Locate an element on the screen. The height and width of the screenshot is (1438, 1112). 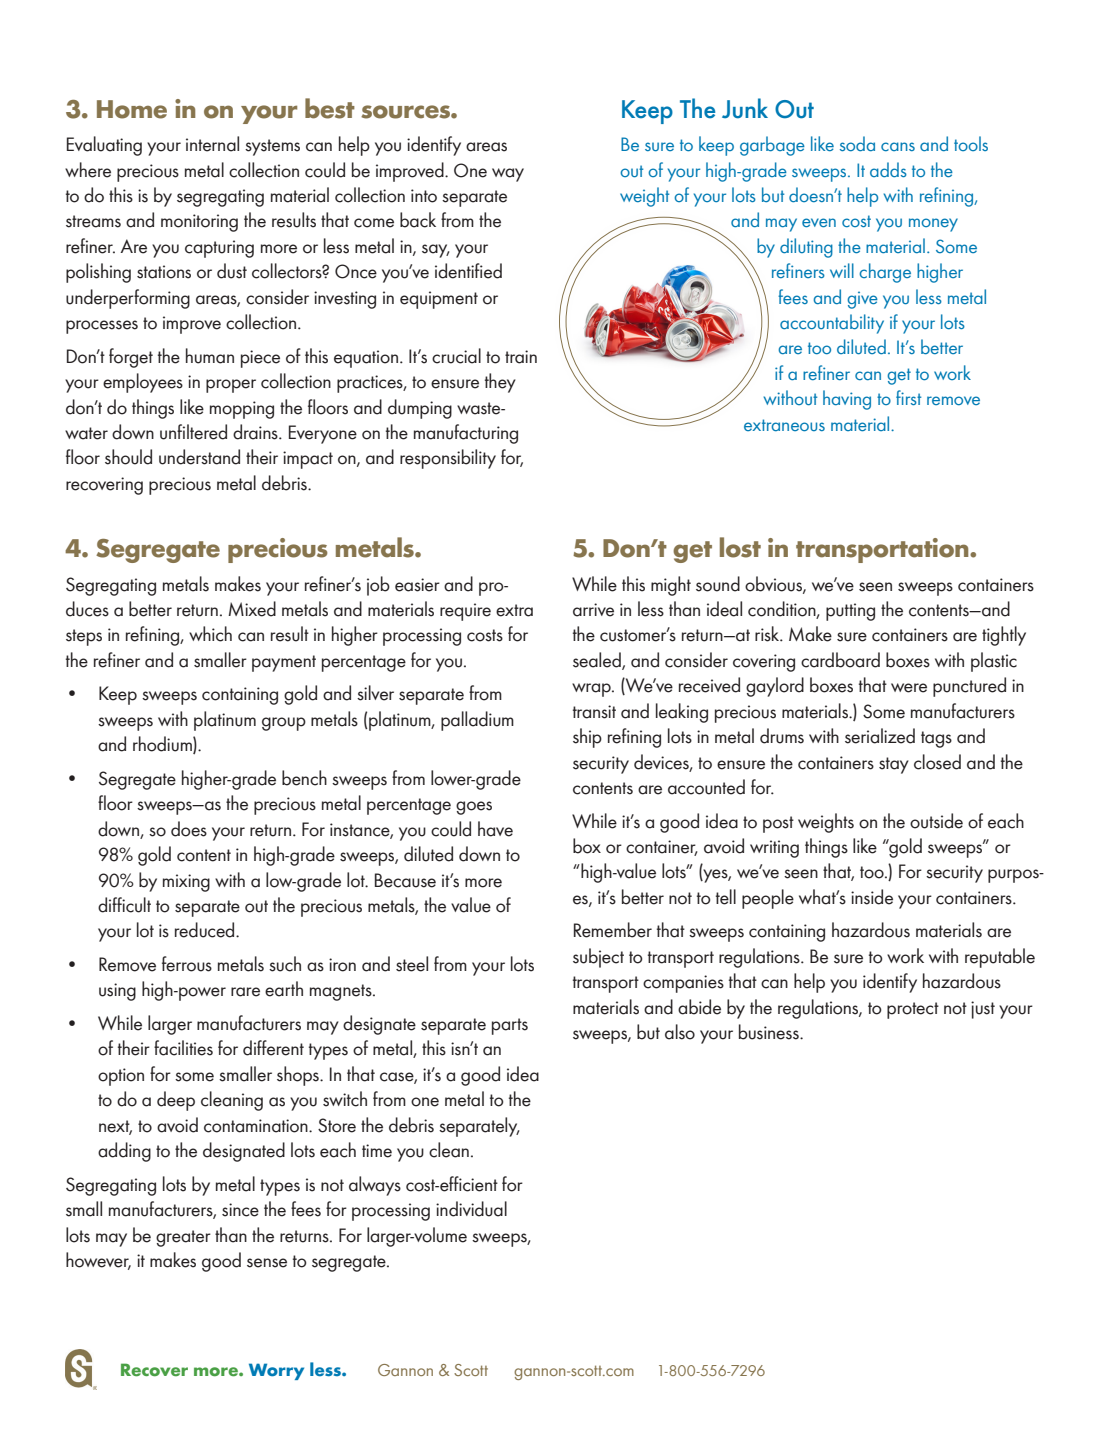
bench is located at coordinates (304, 778).
